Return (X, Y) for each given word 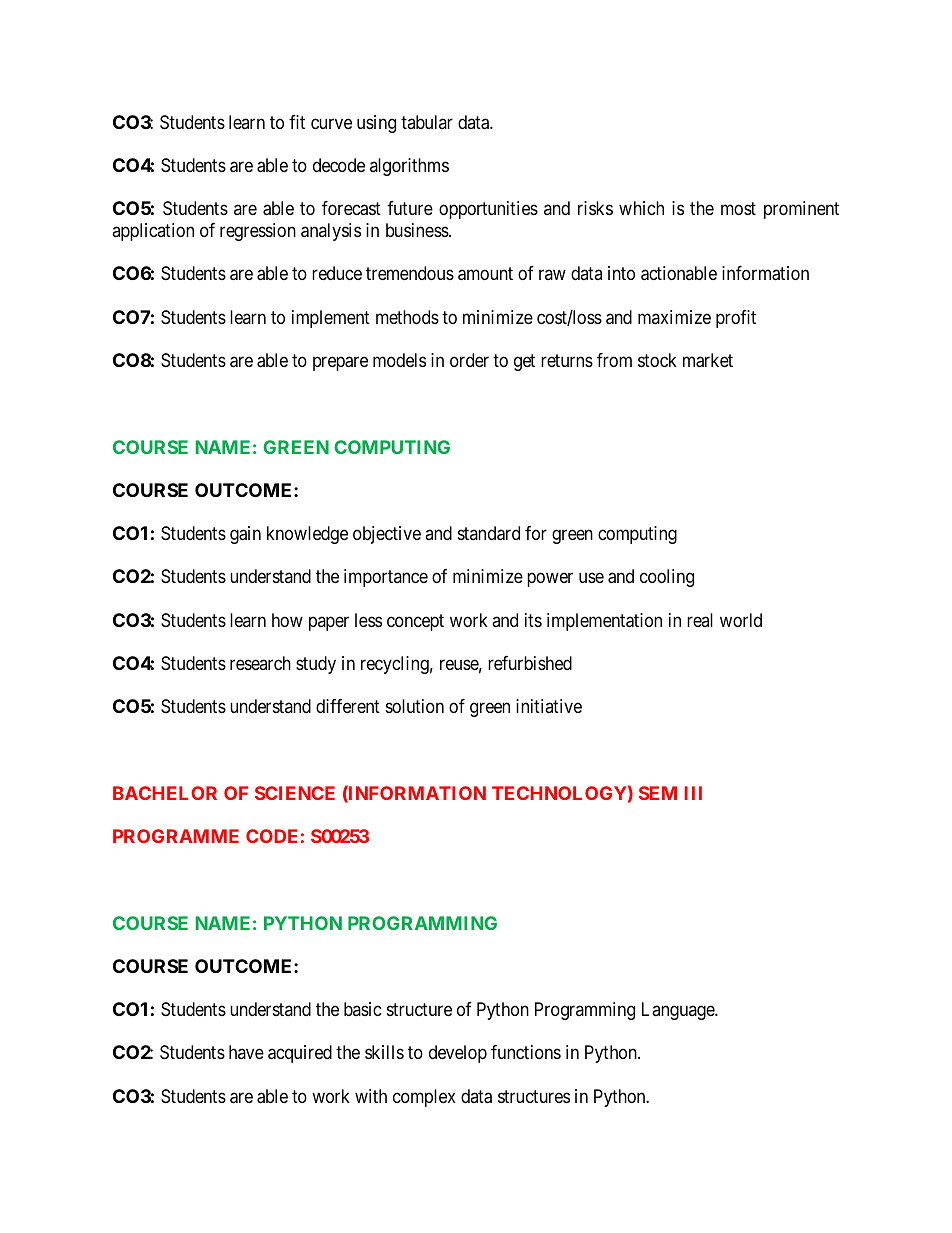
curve (331, 123)
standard (489, 533)
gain (245, 535)
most (738, 208)
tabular (427, 122)
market (708, 360)
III (693, 793)
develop (458, 1054)
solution (415, 706)
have (246, 1052)
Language (679, 1011)
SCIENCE (295, 793)
